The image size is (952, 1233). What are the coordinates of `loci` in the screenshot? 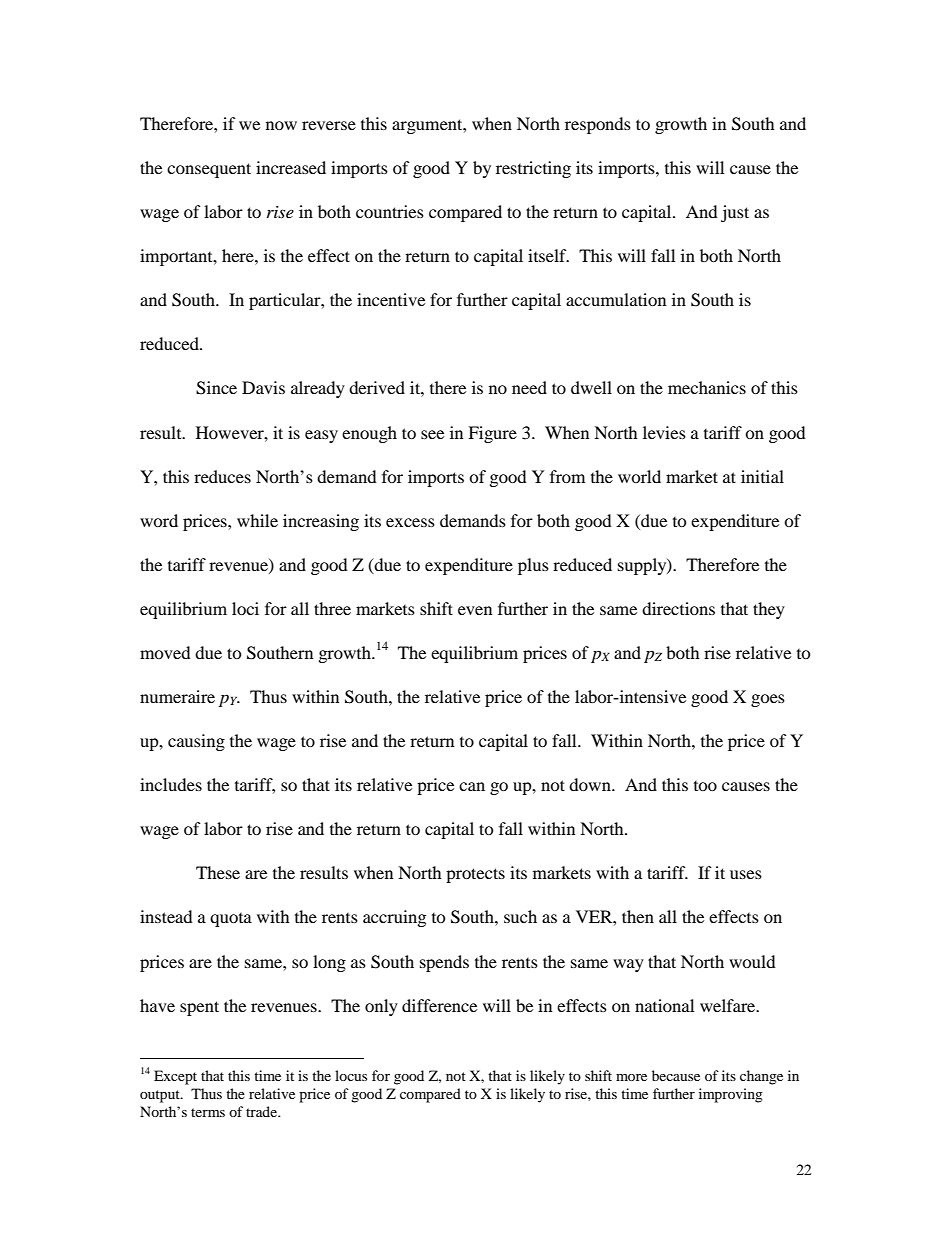 It's located at (245, 608).
